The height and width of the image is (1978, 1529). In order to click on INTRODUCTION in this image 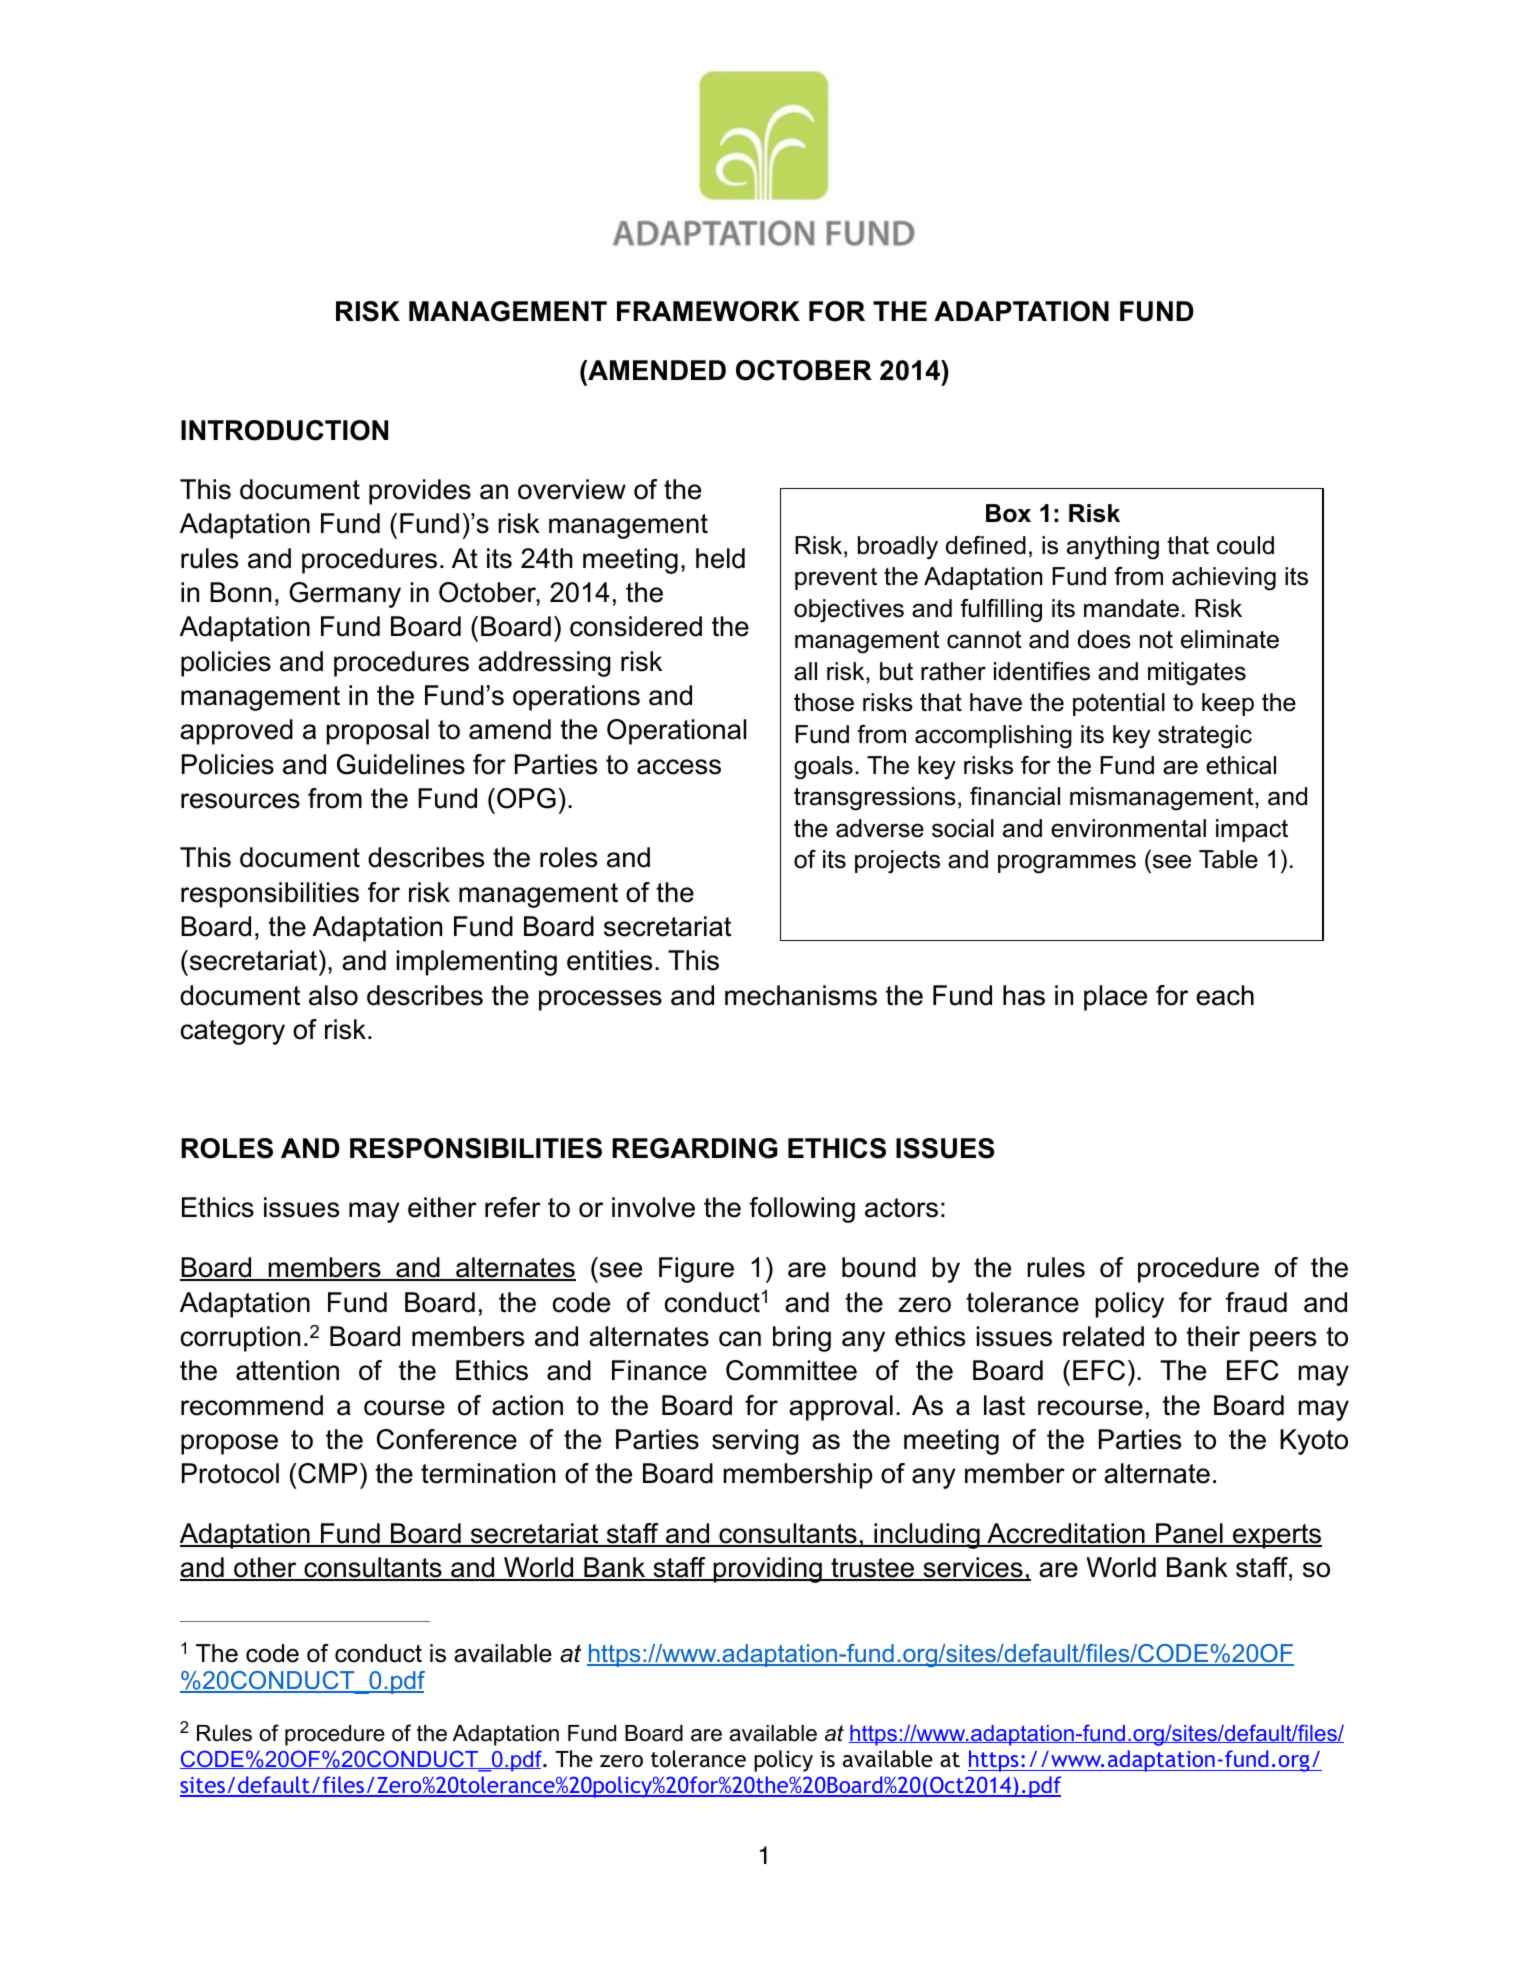, I will do `click(284, 430)`.
